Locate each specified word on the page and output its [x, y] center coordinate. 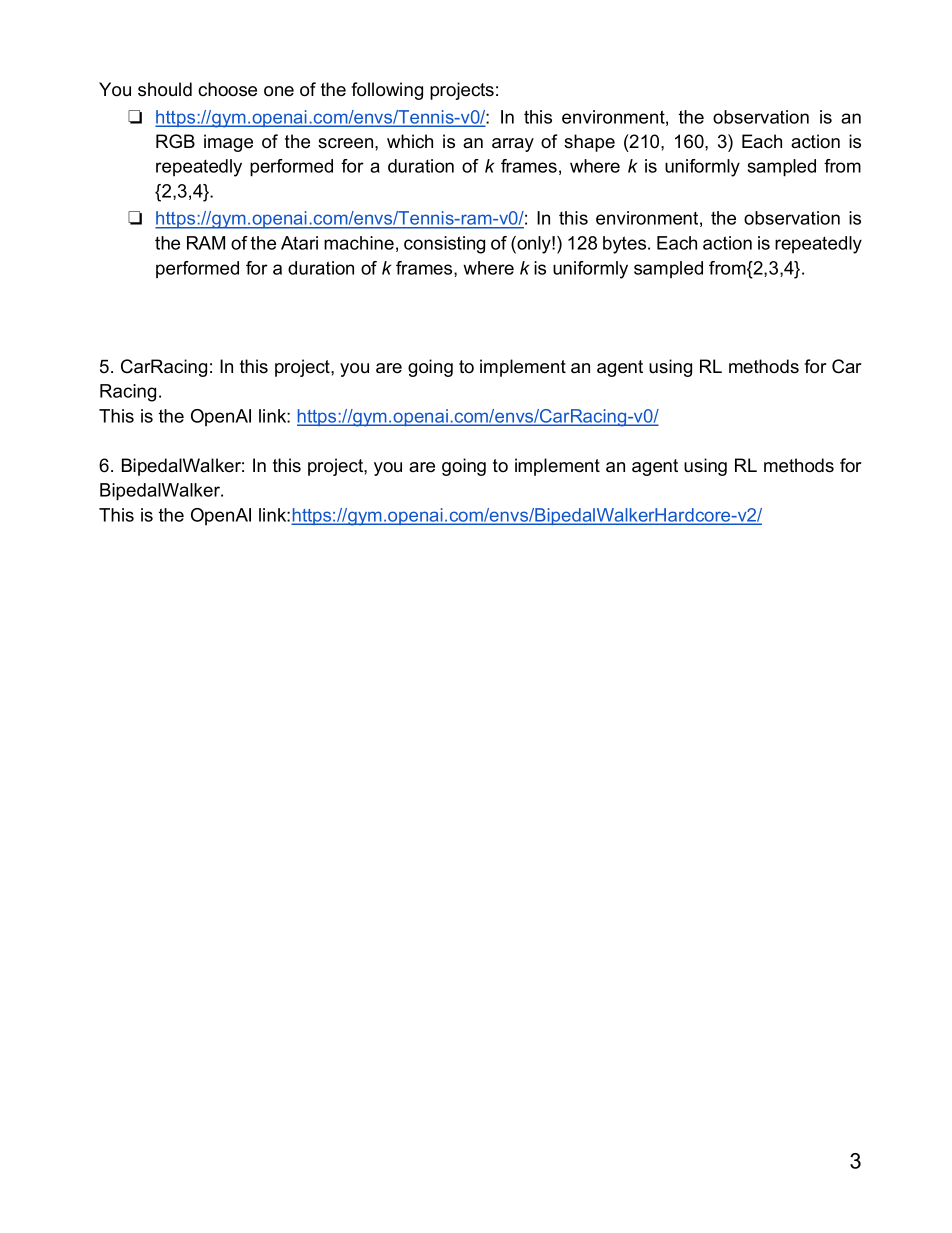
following [387, 91]
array [513, 145]
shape [589, 143]
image [228, 143]
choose [227, 89]
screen [347, 143]
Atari [299, 243]
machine [359, 243]
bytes [626, 245]
